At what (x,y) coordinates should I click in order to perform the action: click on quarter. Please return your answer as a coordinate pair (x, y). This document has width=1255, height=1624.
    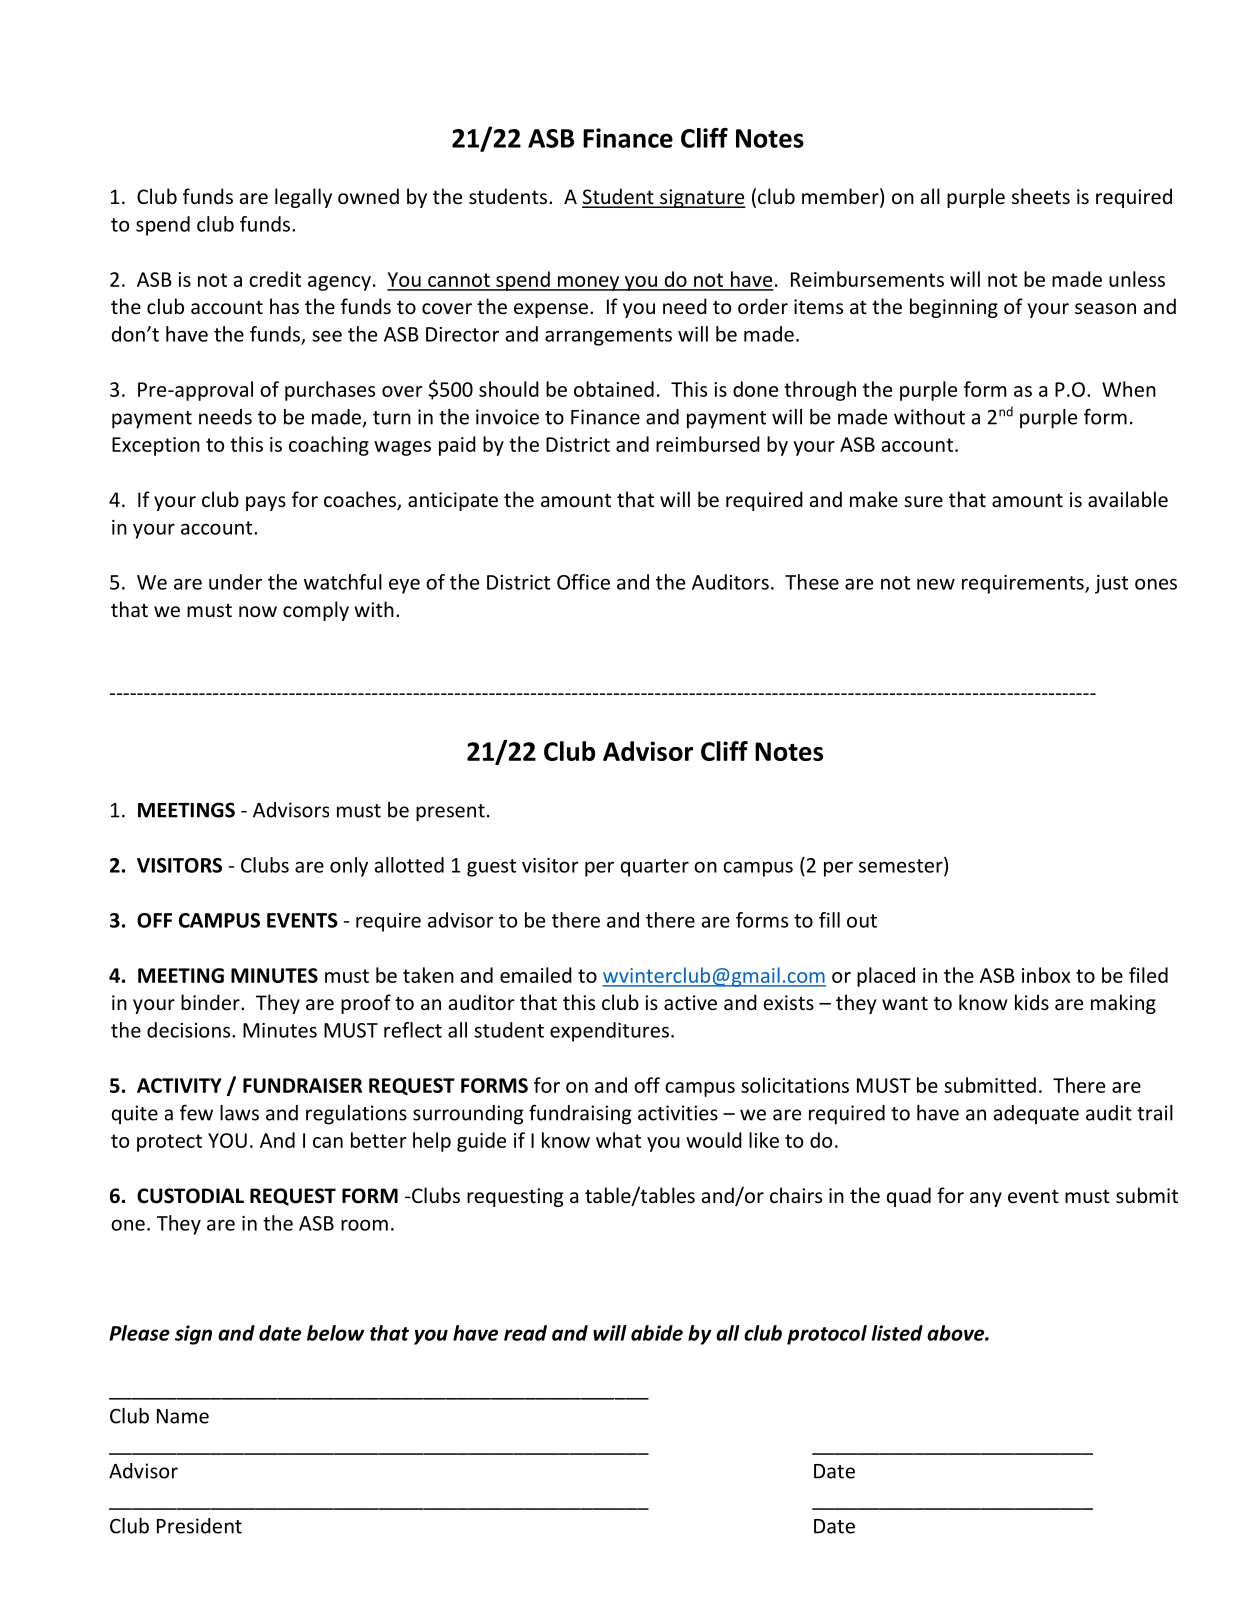
    Looking at the image, I should click on (655, 868).
